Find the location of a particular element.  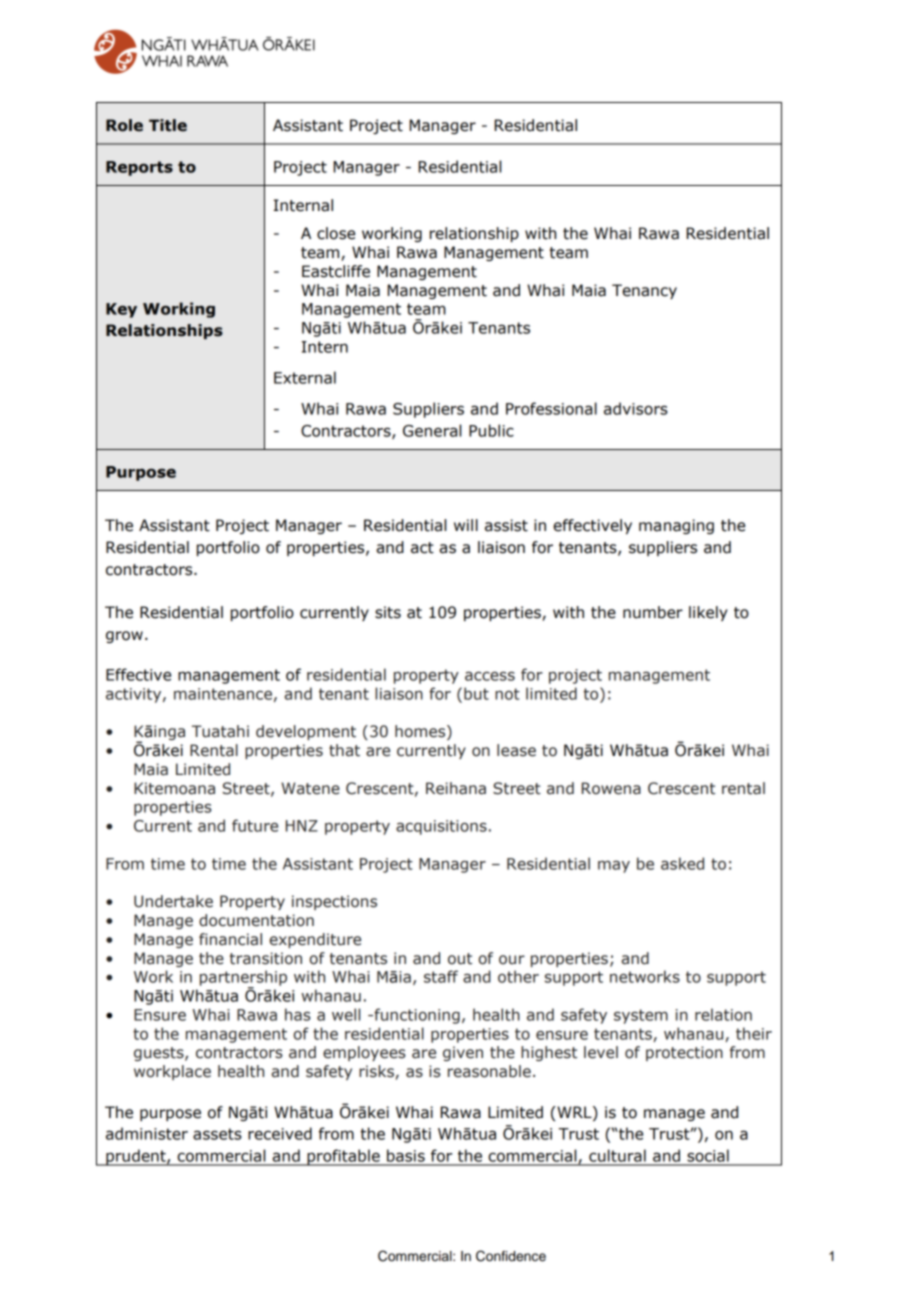

assets is located at coordinates (217, 1134).
